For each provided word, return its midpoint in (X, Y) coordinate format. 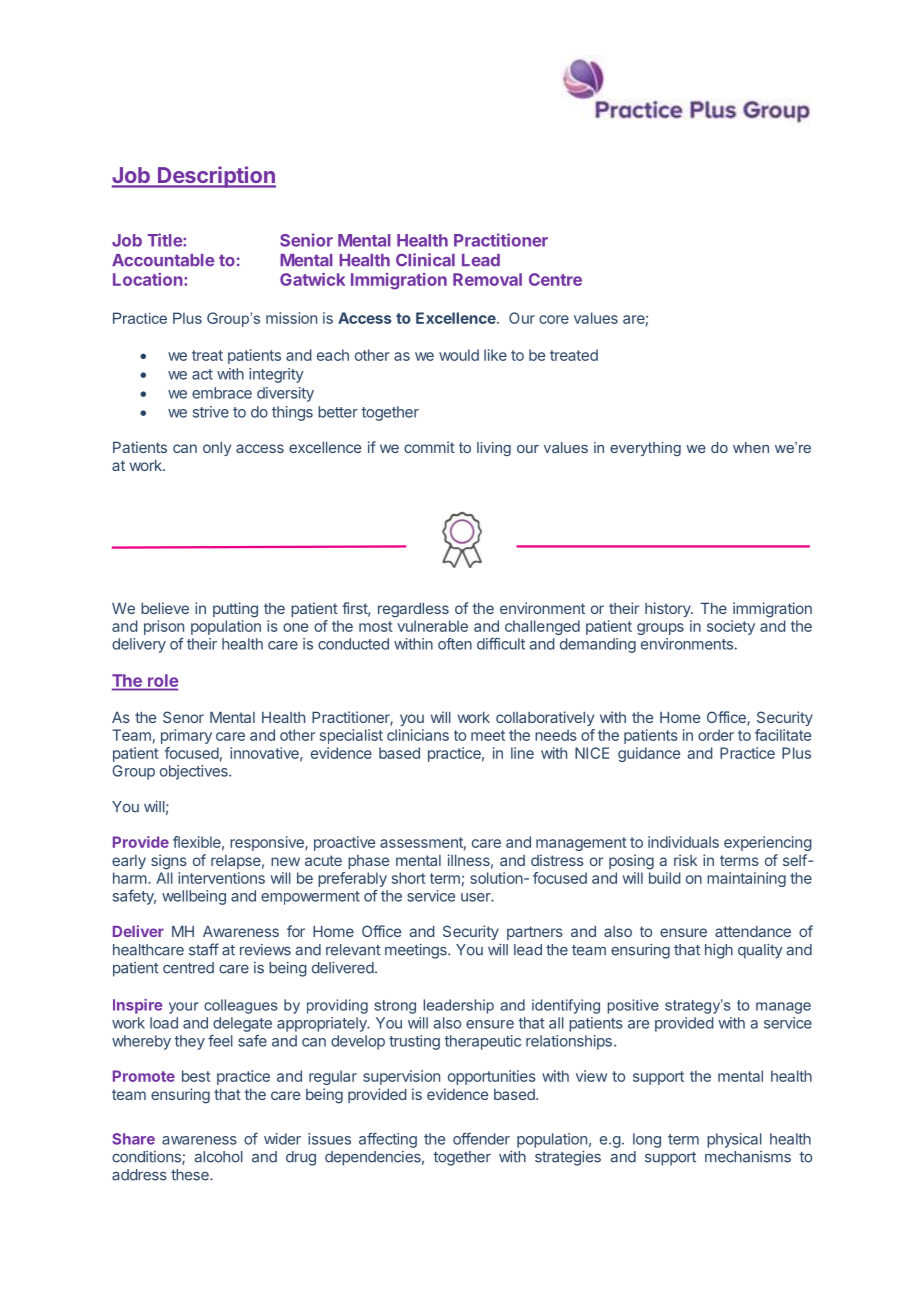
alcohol (219, 1157)
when (751, 447)
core (554, 319)
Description (216, 177)
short (409, 878)
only (217, 449)
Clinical (425, 260)
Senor (183, 717)
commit (429, 447)
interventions (221, 878)
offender (481, 1139)
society (731, 627)
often (455, 644)
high (719, 951)
